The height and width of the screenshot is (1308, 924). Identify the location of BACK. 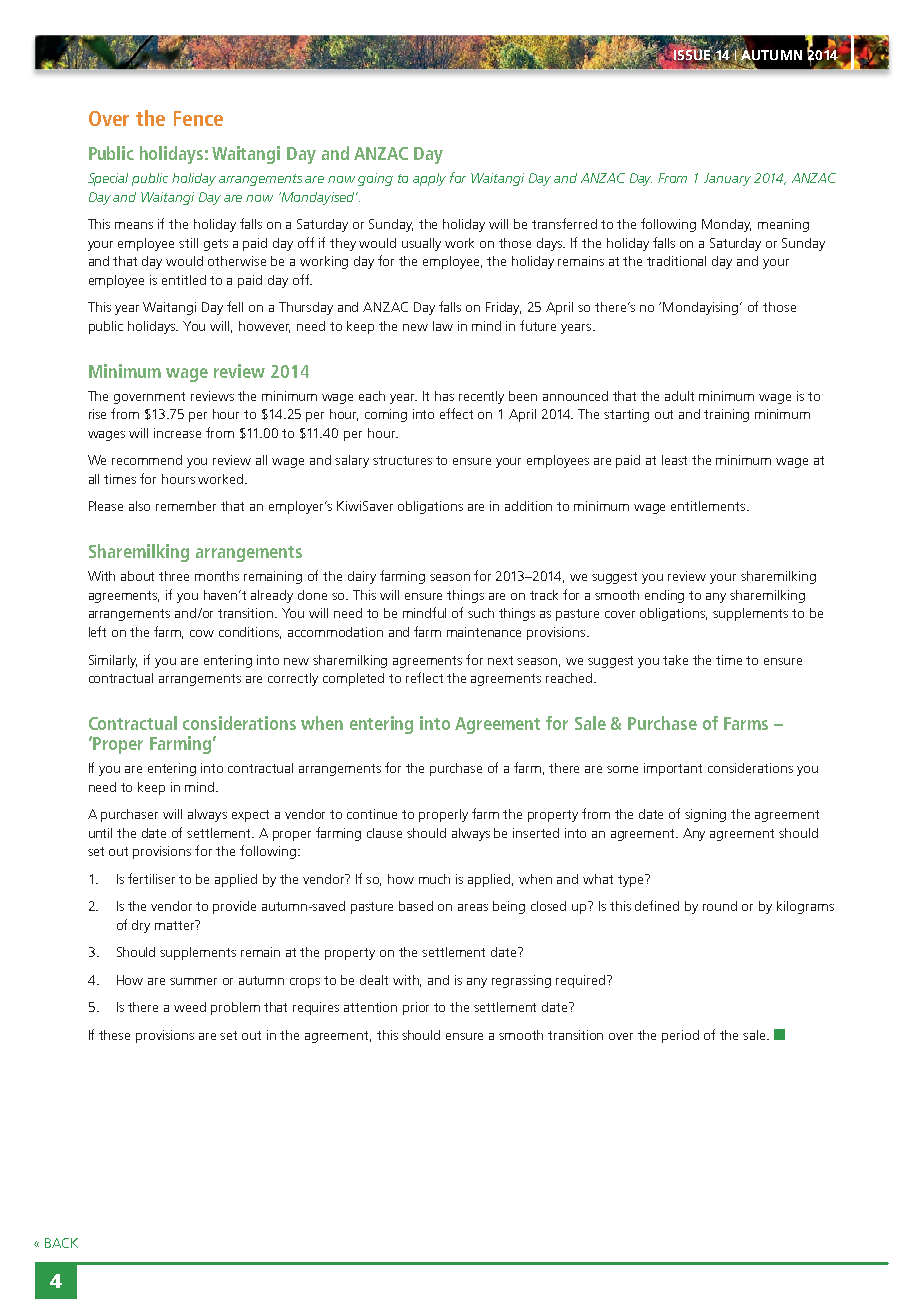
(61, 1243).
